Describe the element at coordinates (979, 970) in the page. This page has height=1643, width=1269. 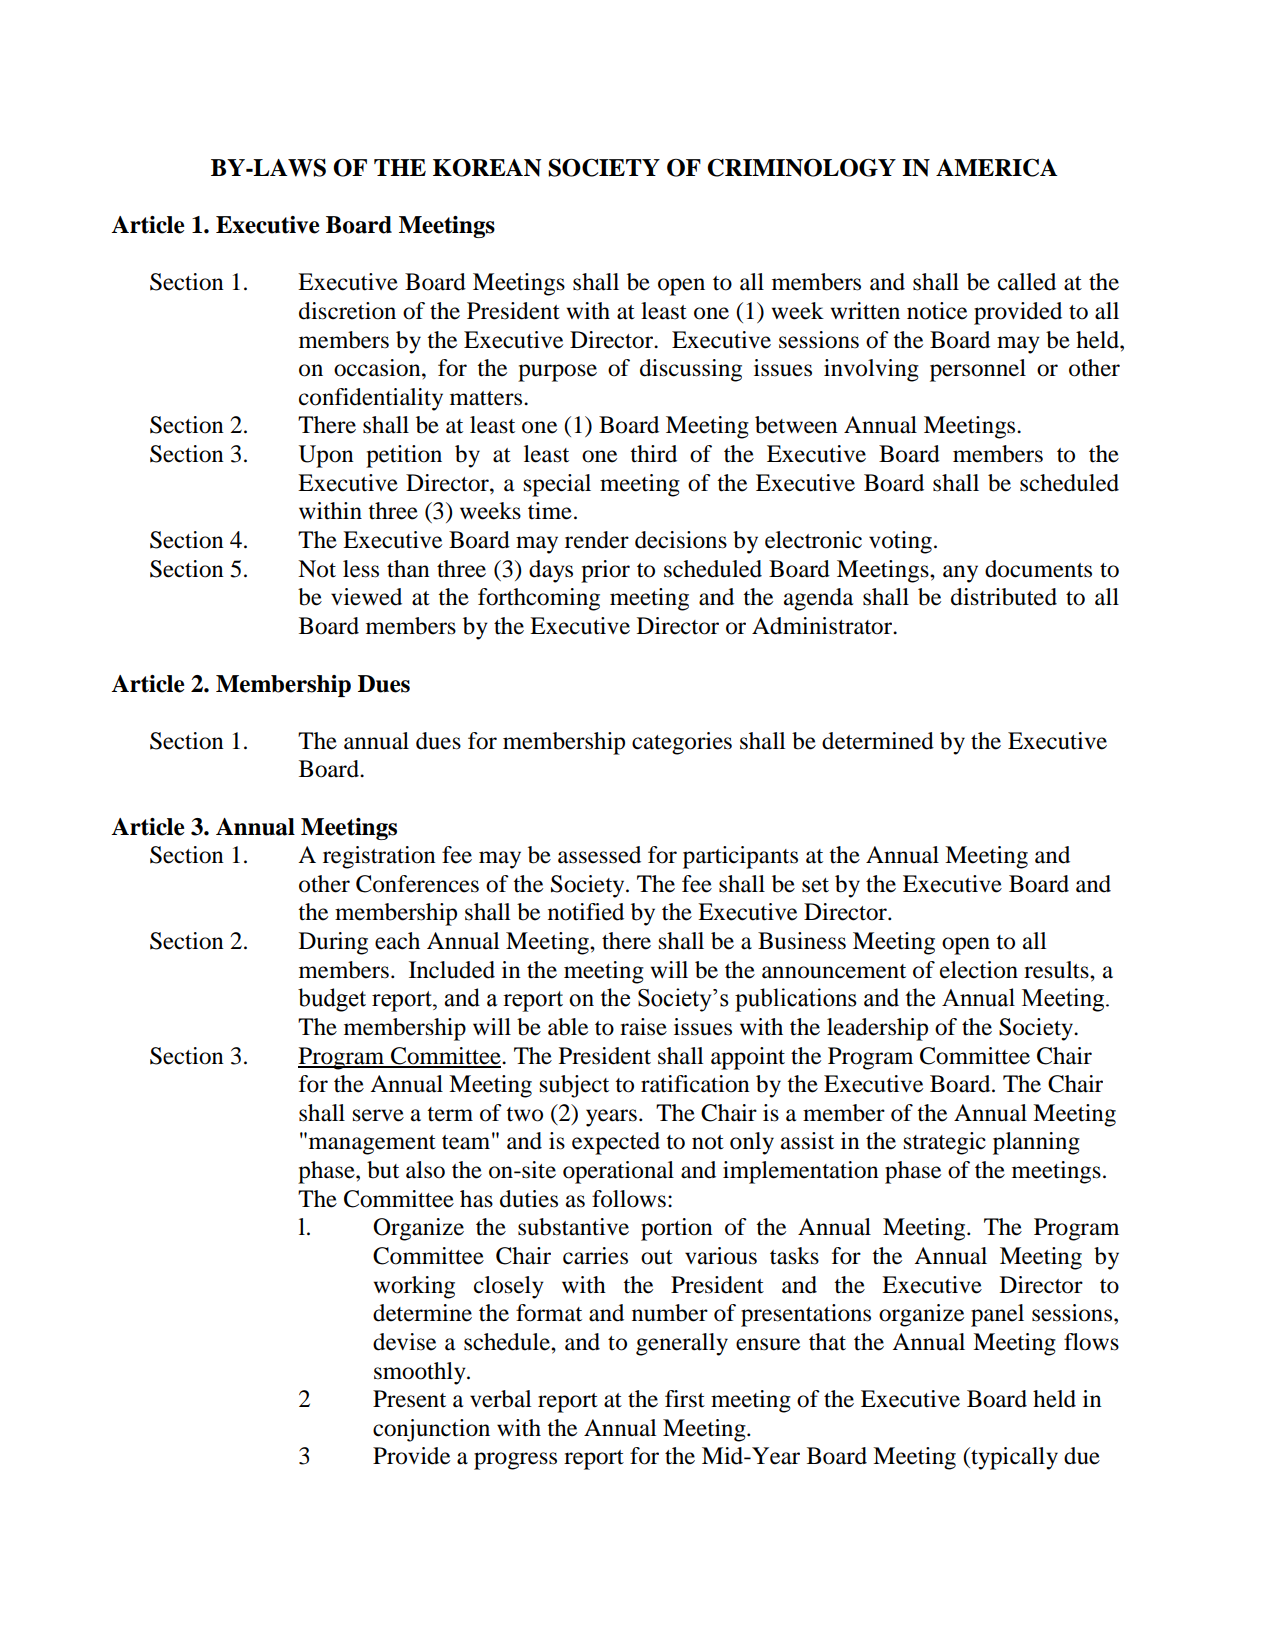
I see `election` at that location.
